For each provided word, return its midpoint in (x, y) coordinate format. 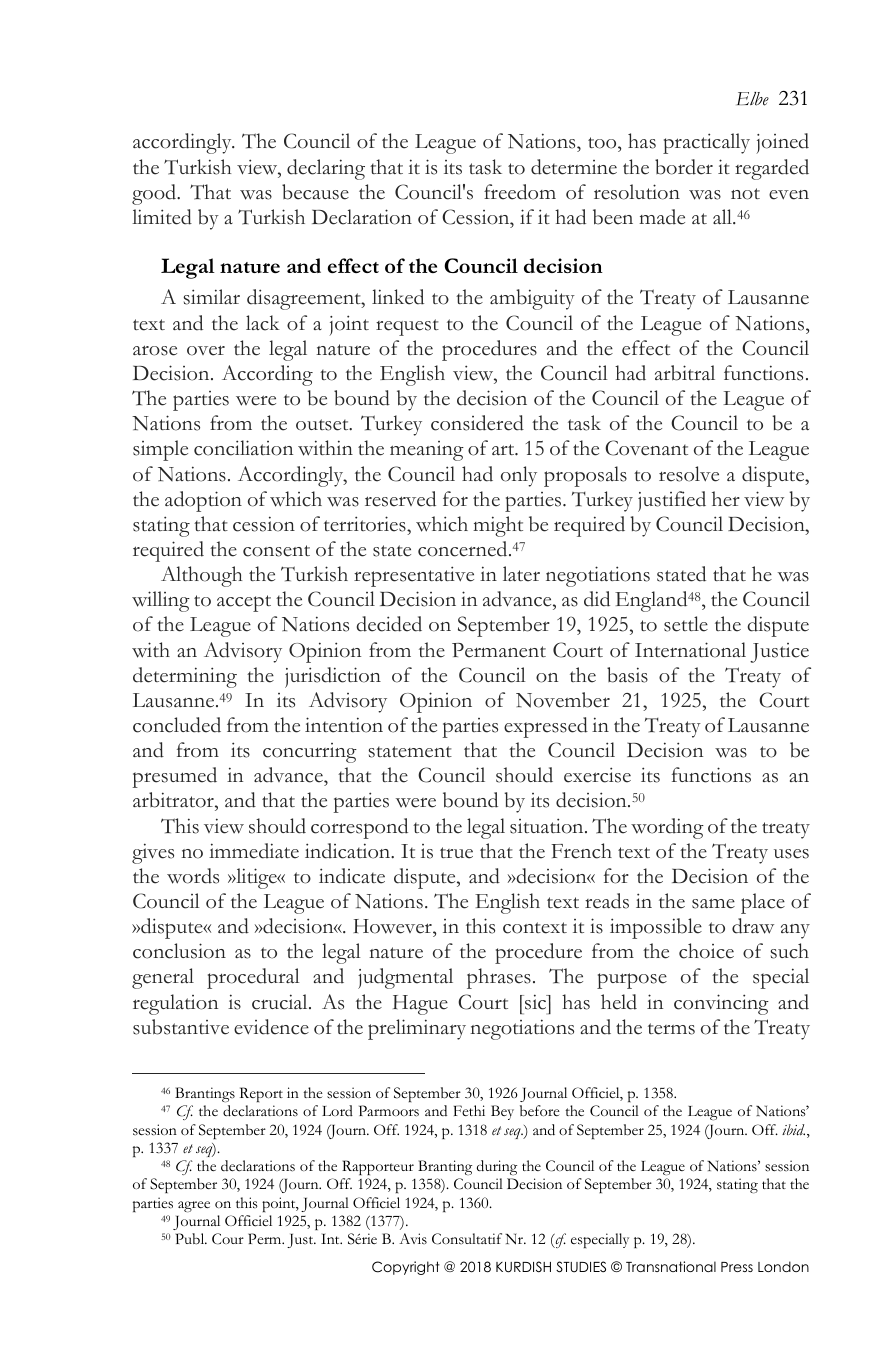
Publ (191, 1239)
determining (185, 677)
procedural (253, 978)
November (563, 700)
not (745, 194)
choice (706, 951)
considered (477, 423)
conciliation (243, 448)
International (690, 650)
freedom (520, 192)
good (155, 194)
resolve (689, 474)
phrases (499, 978)
